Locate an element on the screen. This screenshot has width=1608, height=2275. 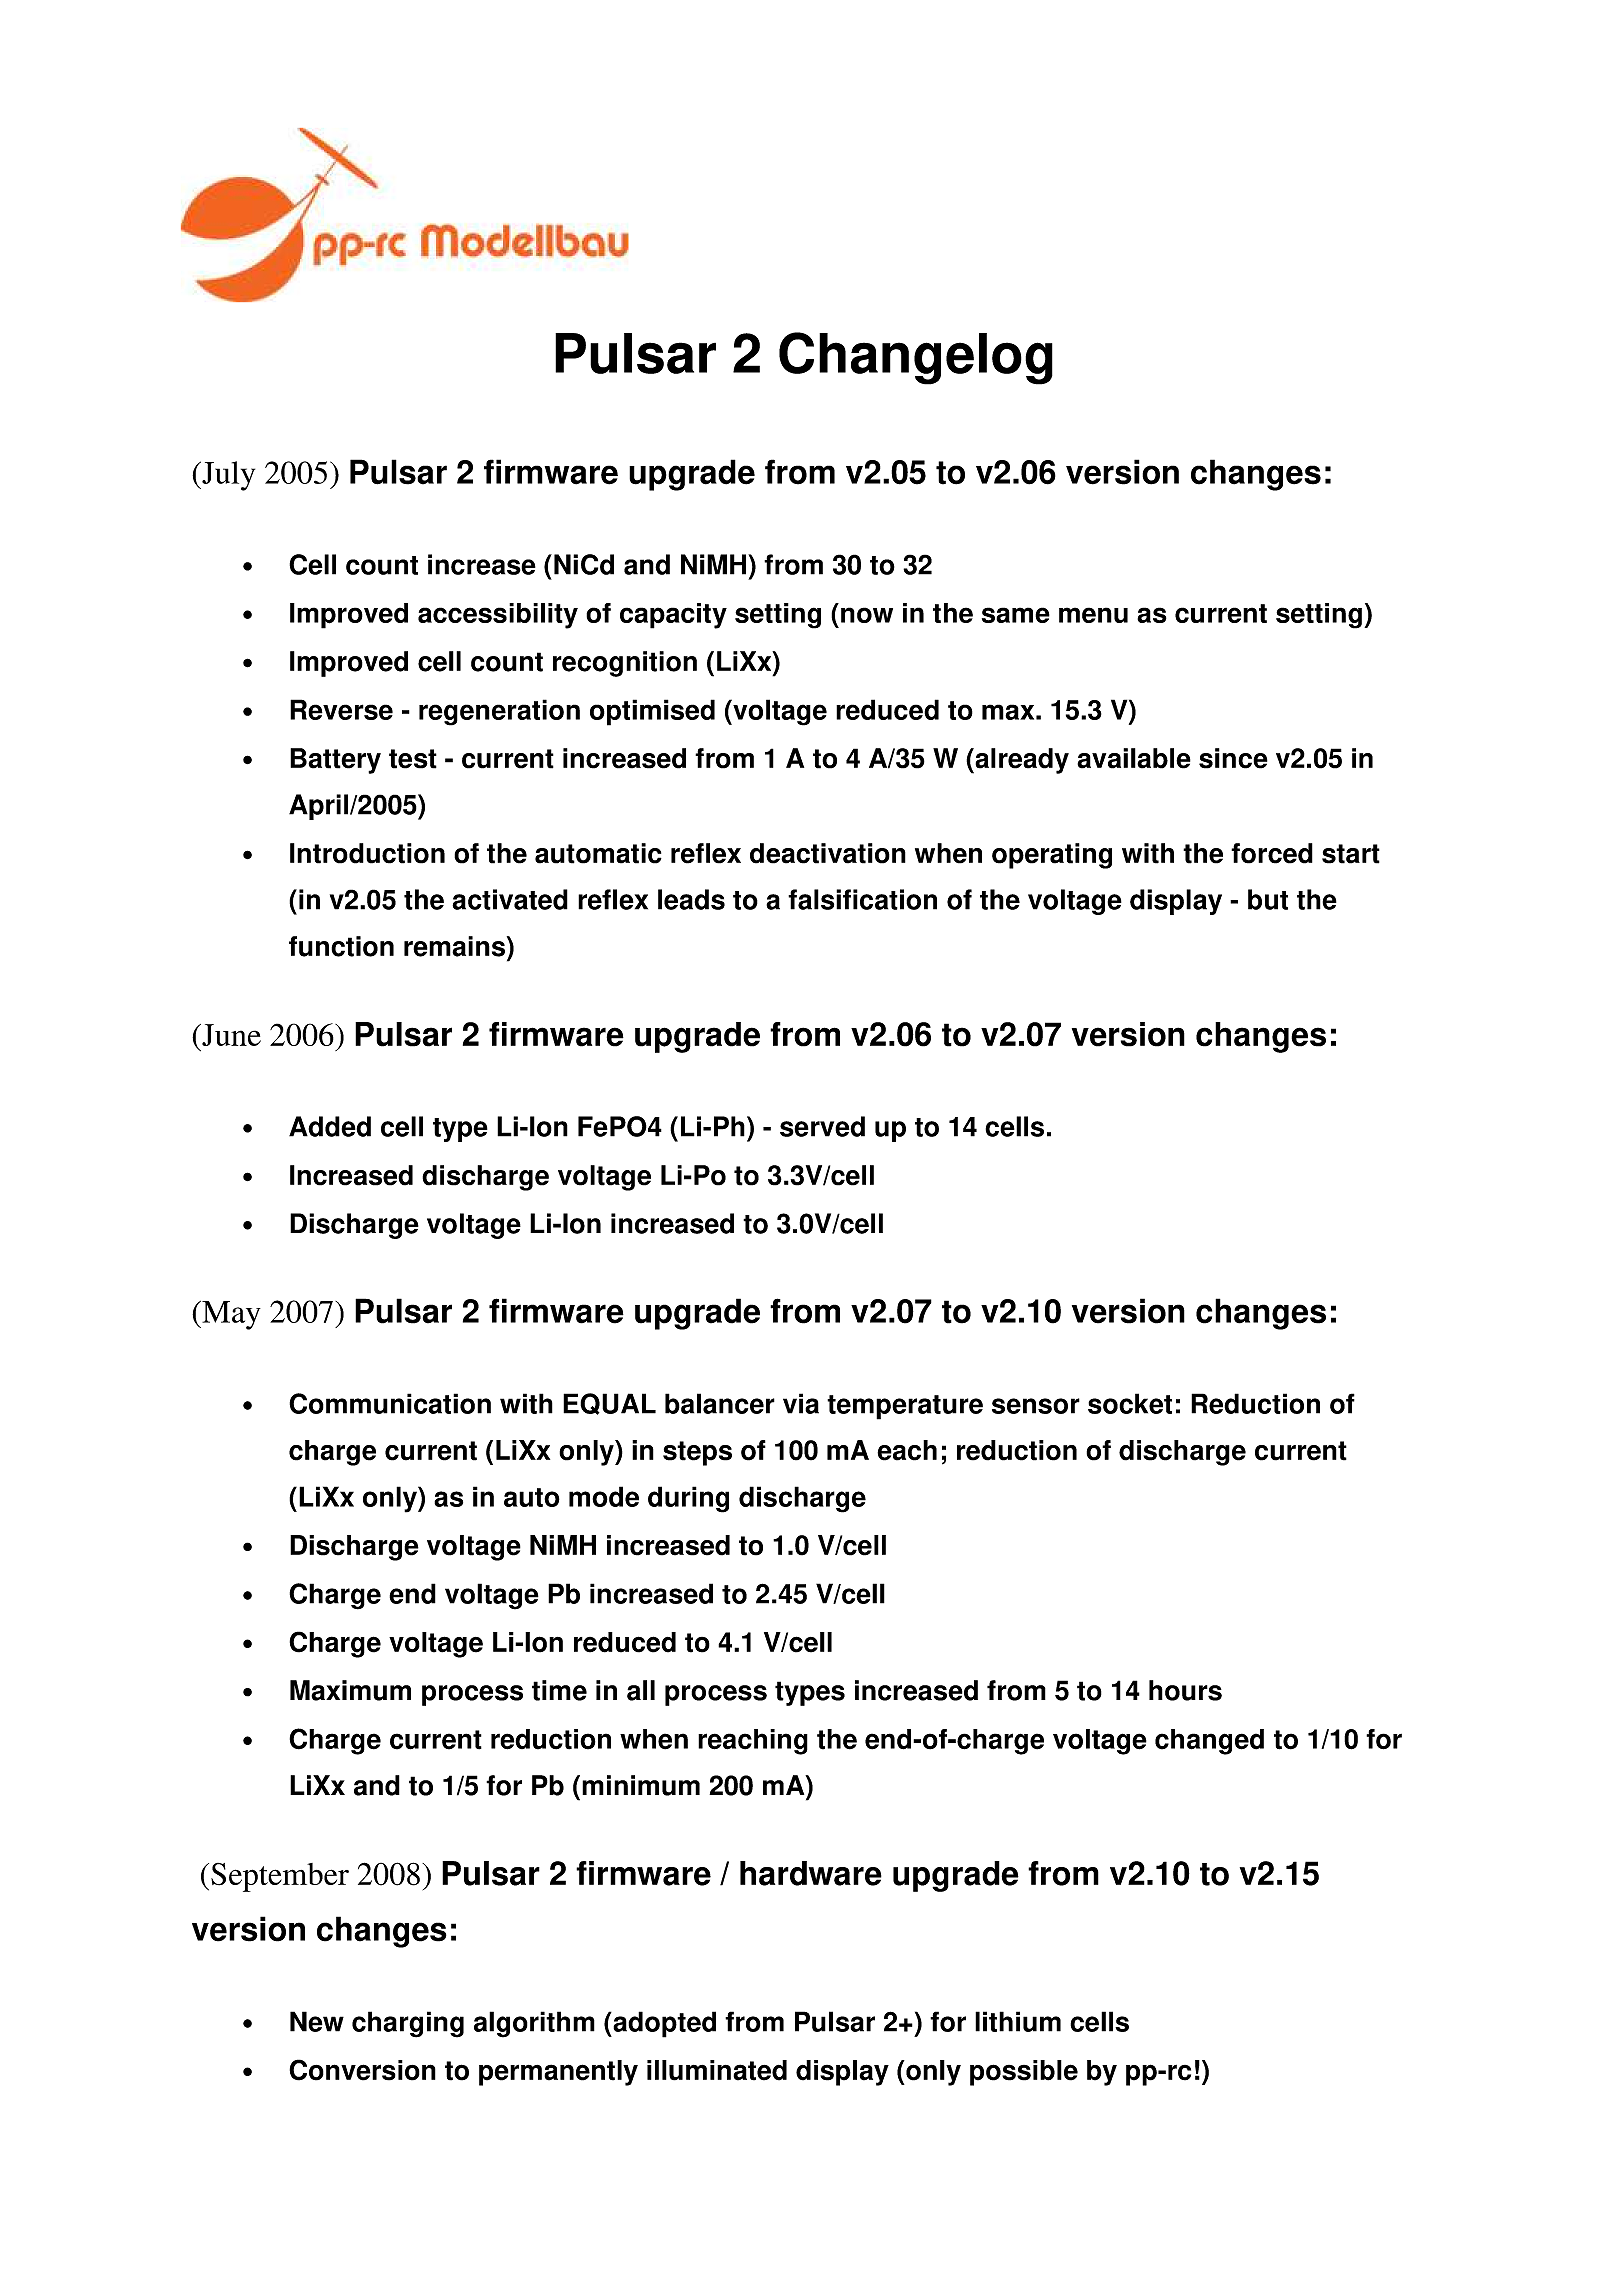
Introduction is located at coordinates (367, 853).
